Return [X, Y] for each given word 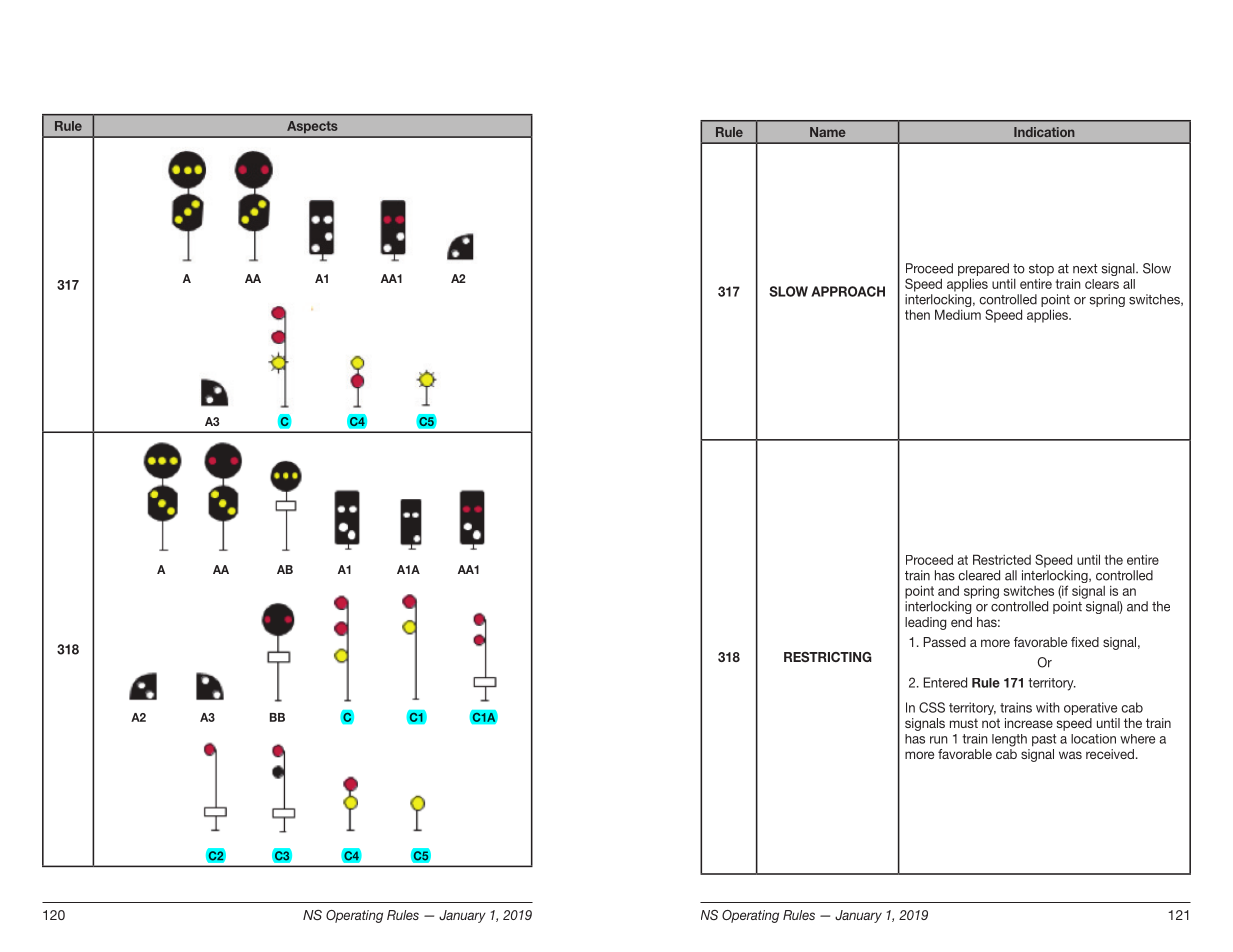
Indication [1044, 132]
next [1085, 269]
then [917, 314]
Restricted [1002, 559]
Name [828, 132]
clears [1102, 284]
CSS [932, 707]
